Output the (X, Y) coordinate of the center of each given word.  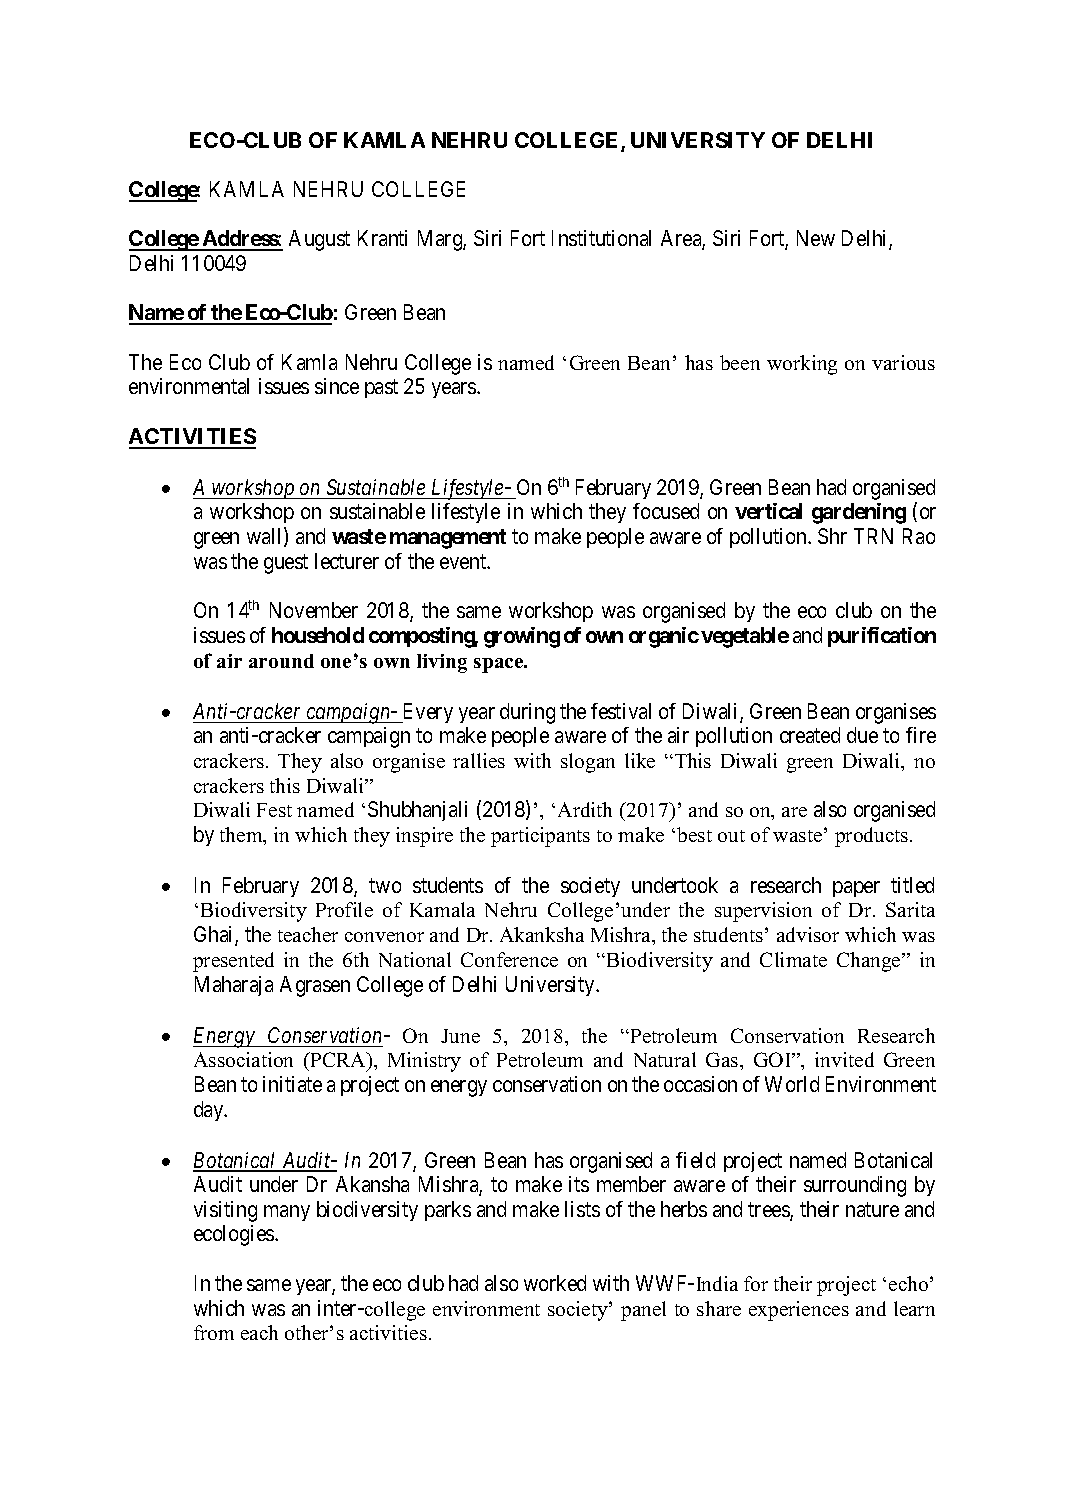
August (319, 240)
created (810, 735)
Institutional (601, 238)
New (816, 238)
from (214, 1332)
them (242, 836)
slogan (588, 763)
